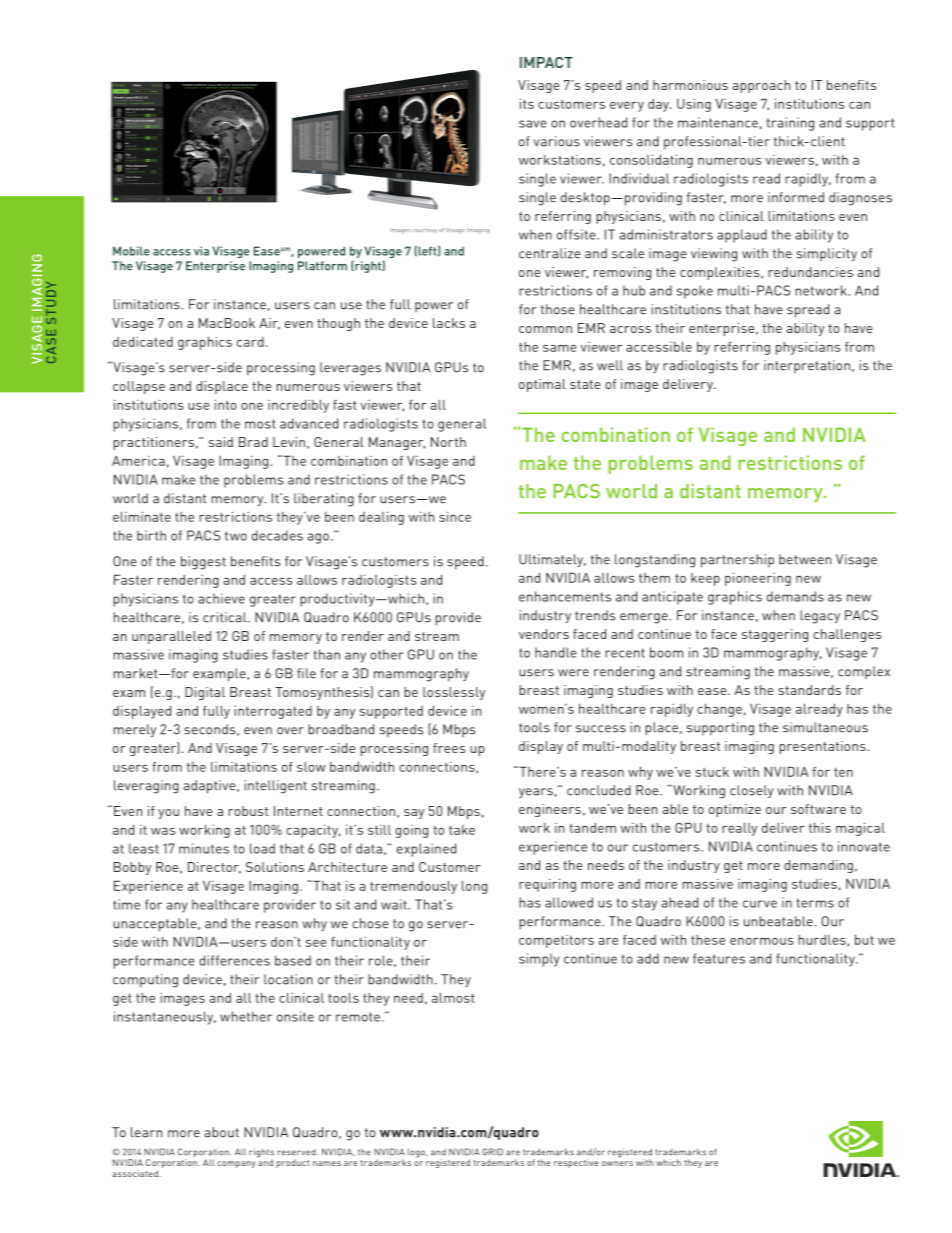  What do you see at coordinates (761, 86) in the screenshot?
I see `approach` at bounding box center [761, 86].
